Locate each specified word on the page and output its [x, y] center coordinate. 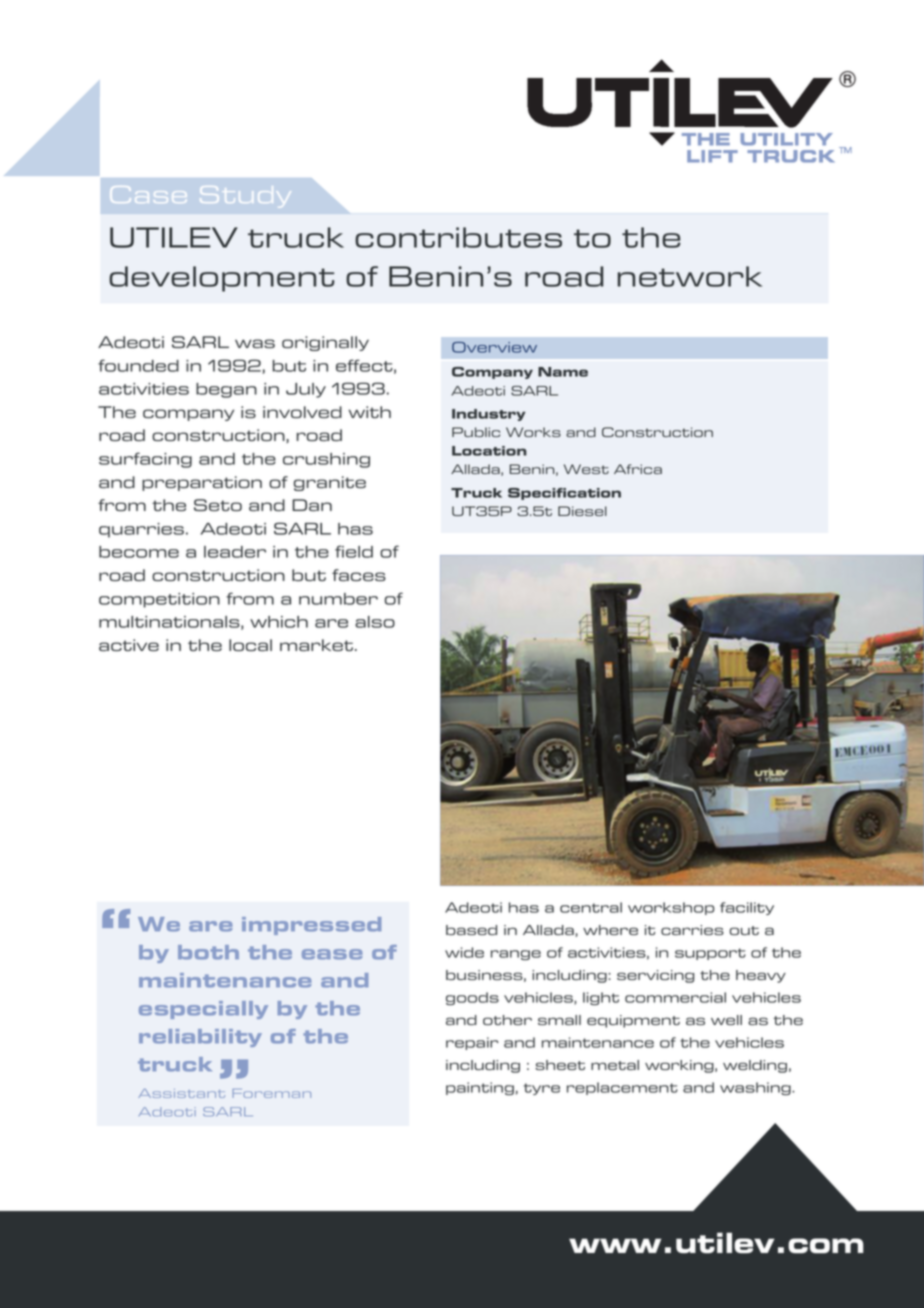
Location [489, 451]
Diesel [582, 511]
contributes [458, 237]
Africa [638, 469]
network [689, 276]
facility [747, 908]
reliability [200, 1038]
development [222, 279]
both [208, 952]
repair [472, 1043]
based [471, 930]
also [375, 622]
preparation [202, 483]
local [250, 645]
